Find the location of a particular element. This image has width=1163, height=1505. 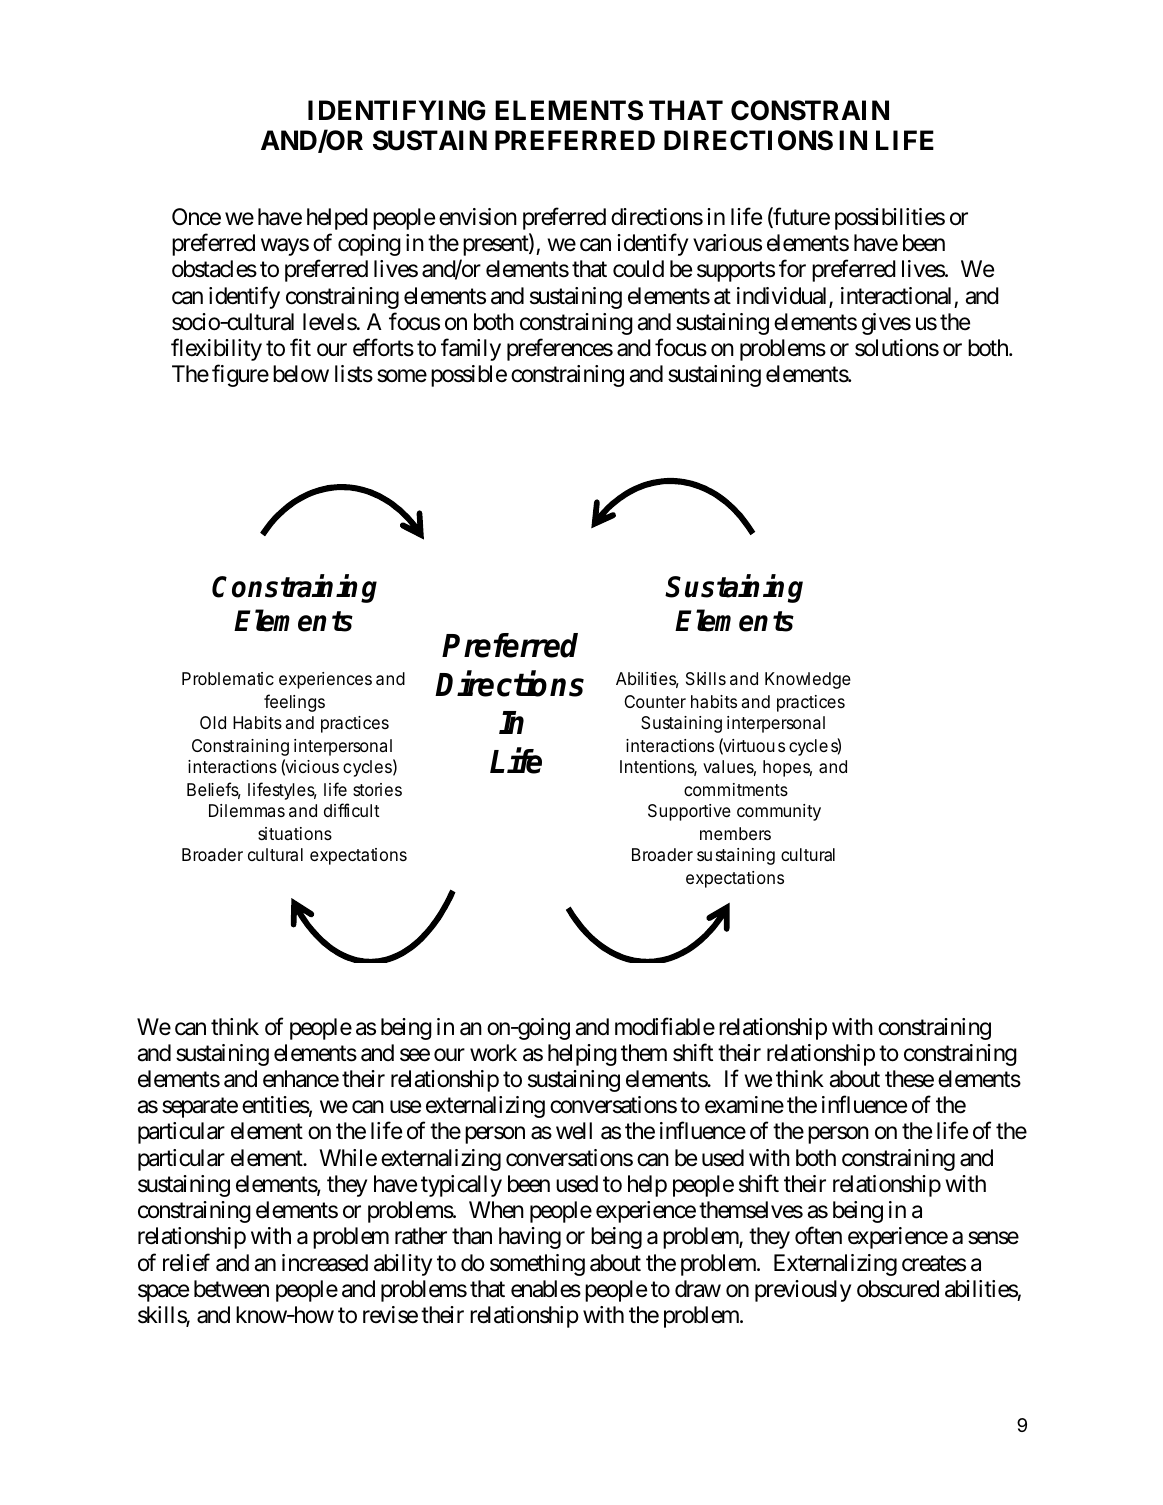

community is located at coordinates (779, 812).
